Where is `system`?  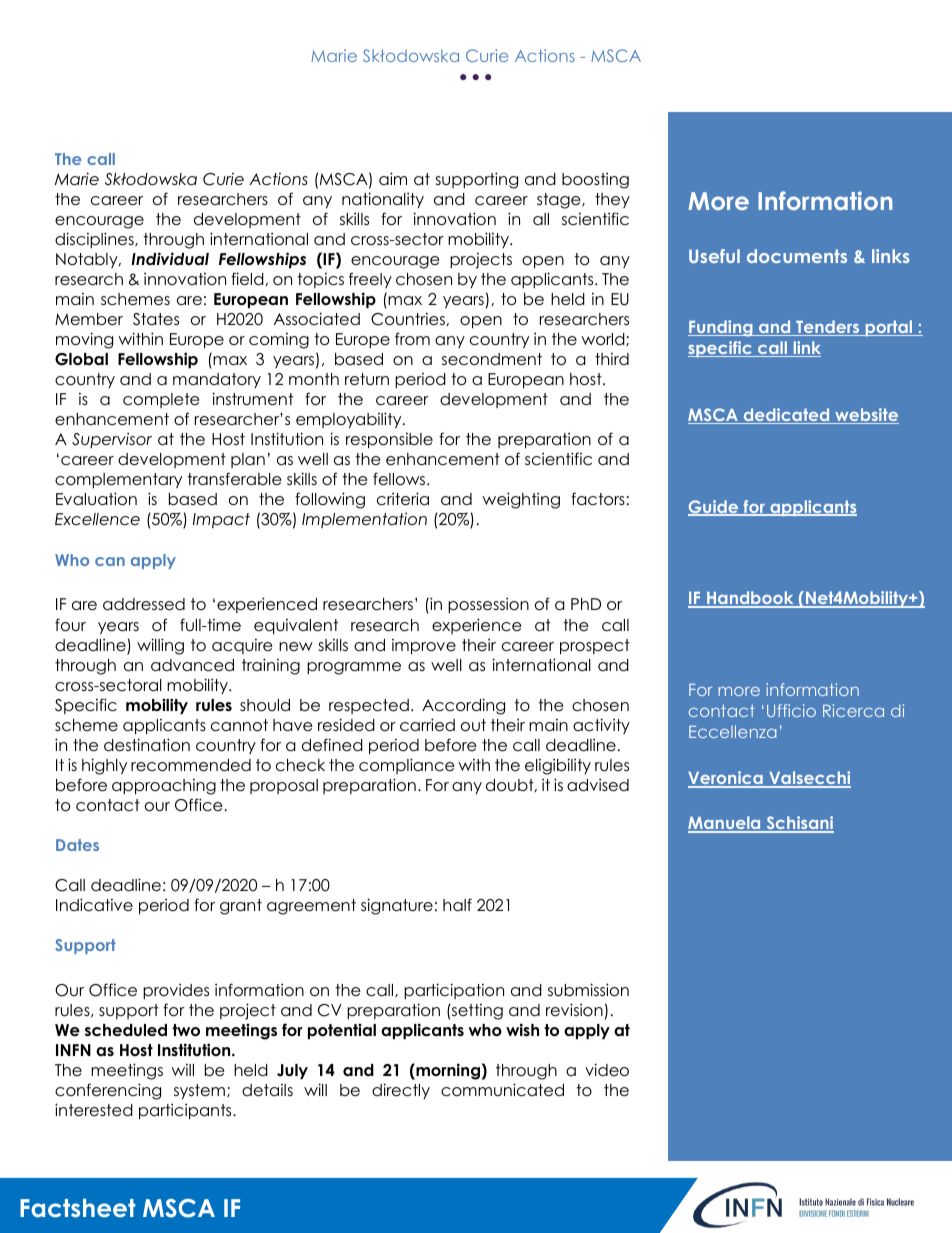
system is located at coordinates (199, 1091).
